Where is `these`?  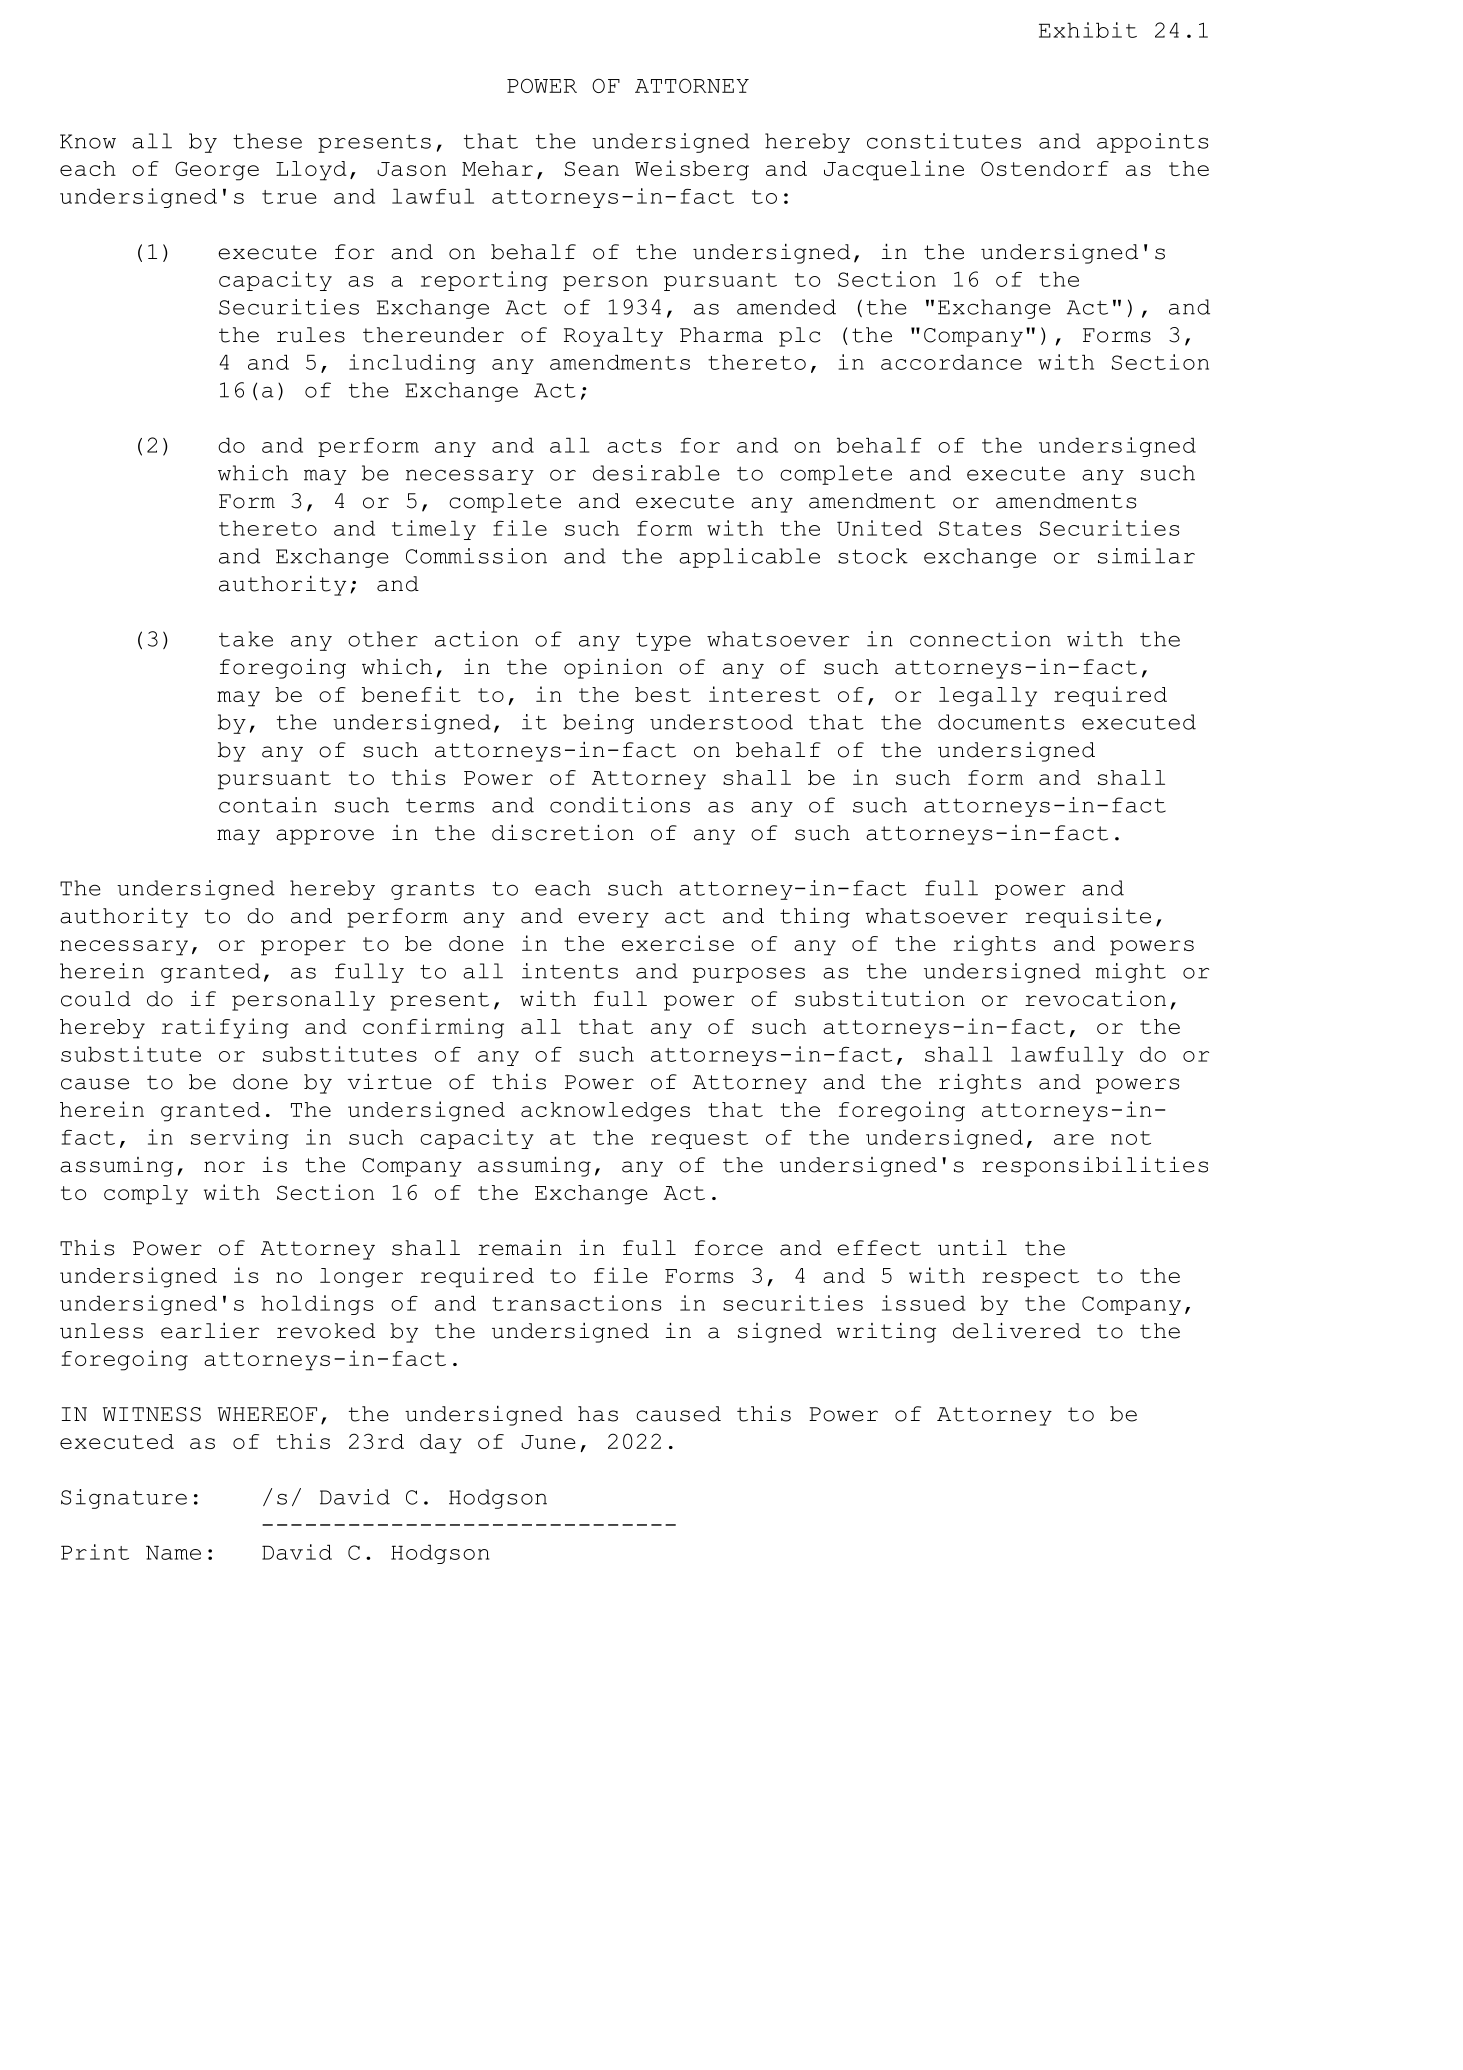 these is located at coordinates (267, 141).
